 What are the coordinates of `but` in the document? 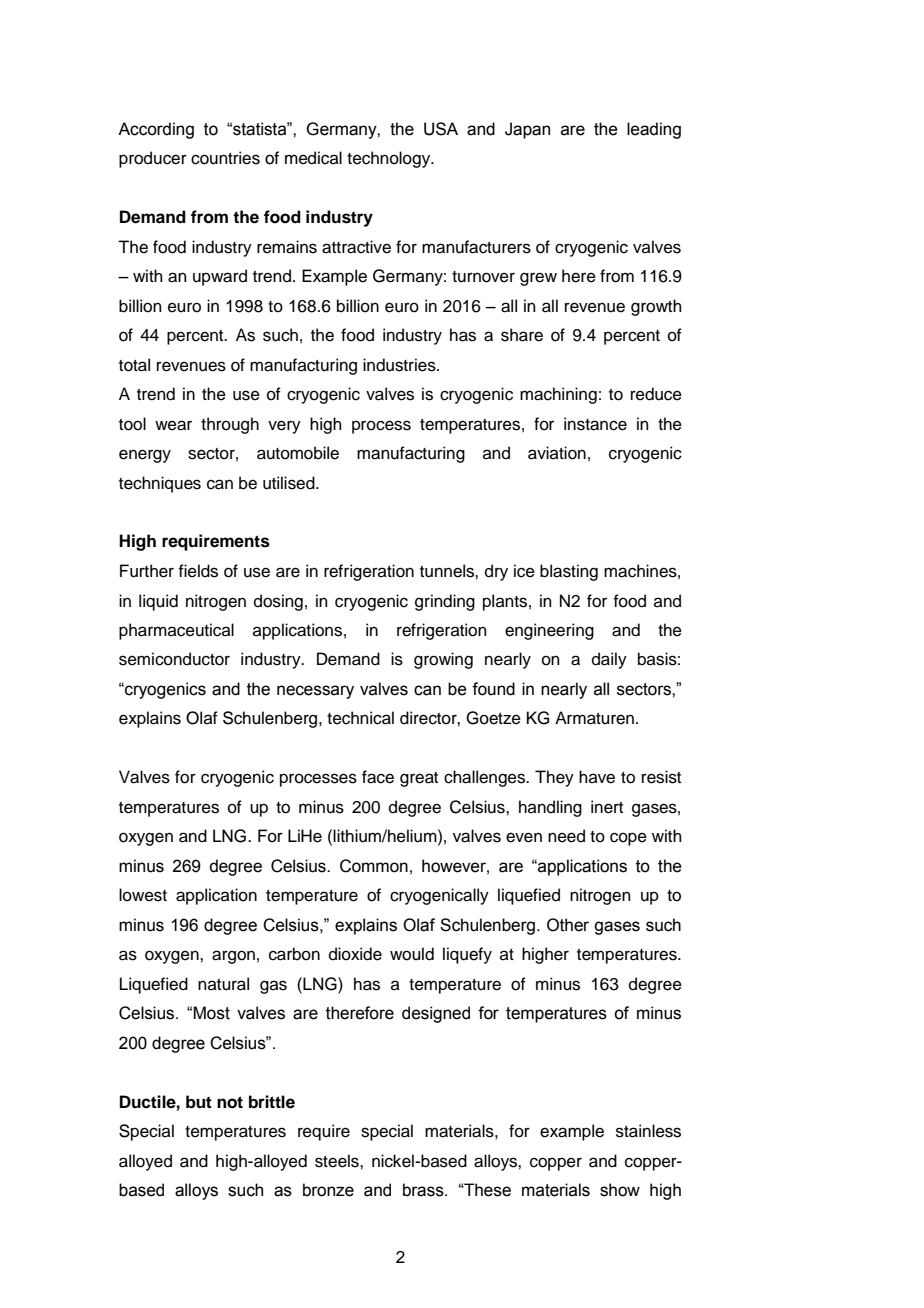 It's located at (199, 1102).
